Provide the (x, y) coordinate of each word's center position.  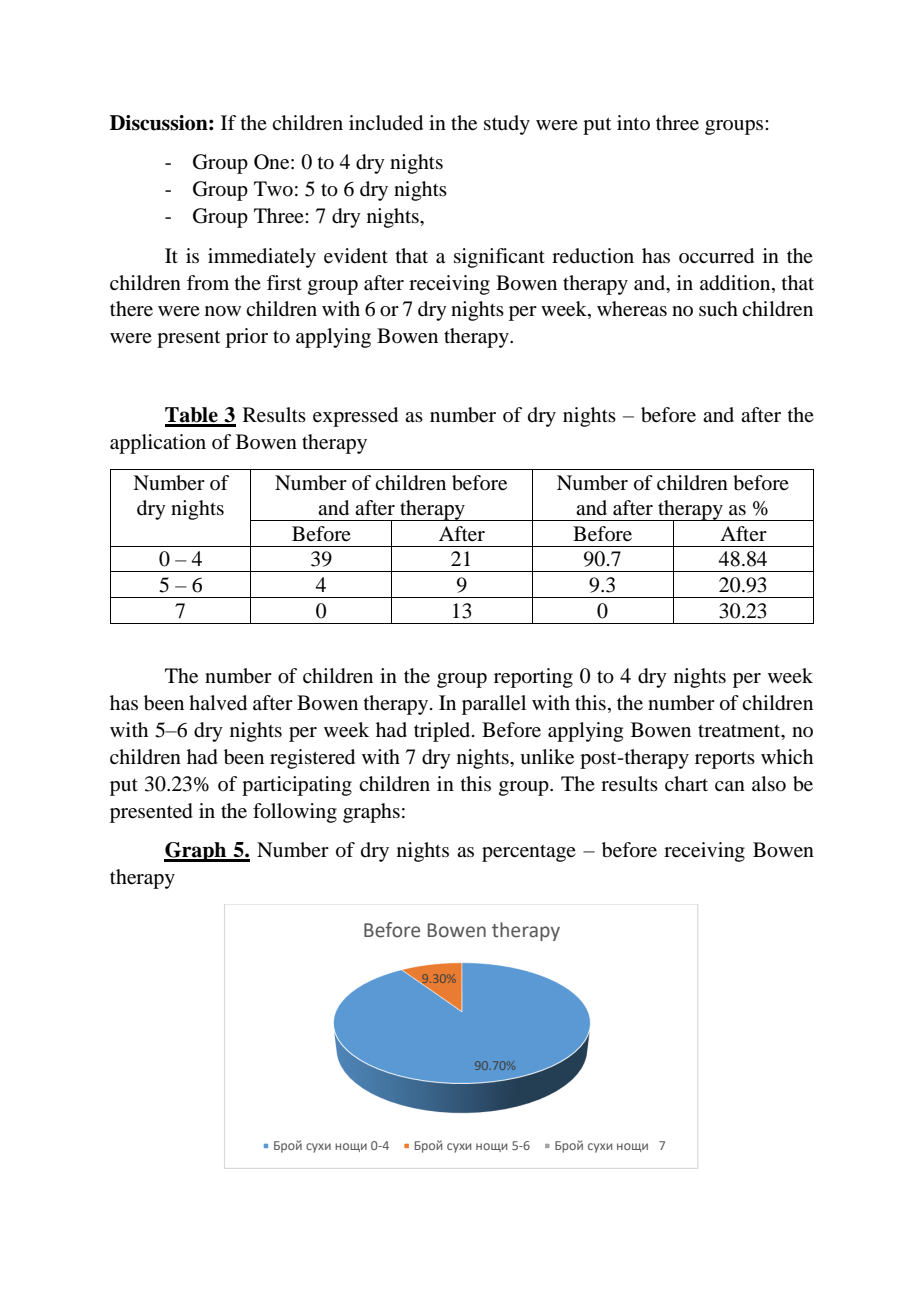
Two (273, 189)
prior (247, 338)
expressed (355, 417)
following (295, 813)
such (718, 308)
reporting (533, 678)
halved (218, 703)
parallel (494, 705)
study (507, 125)
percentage (529, 853)
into (633, 122)
